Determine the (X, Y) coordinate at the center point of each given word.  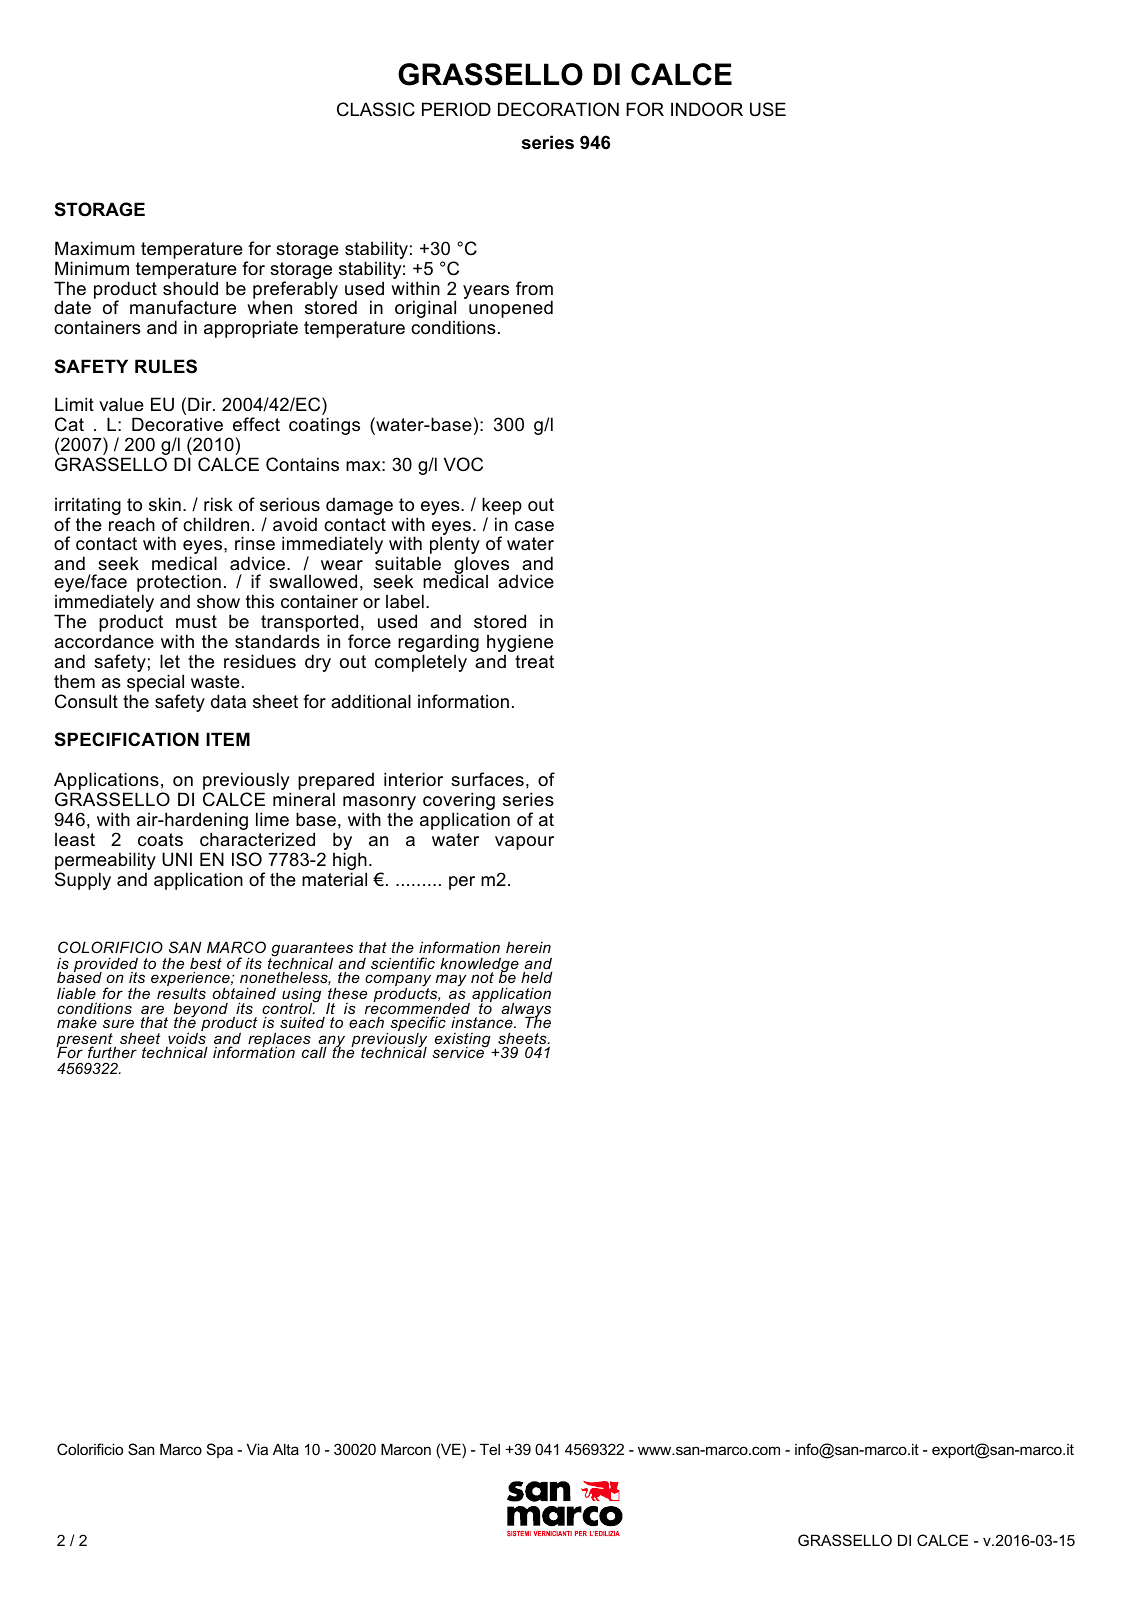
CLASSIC (376, 109)
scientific (403, 963)
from (534, 288)
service (459, 1051)
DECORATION (558, 109)
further (112, 1052)
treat (534, 662)
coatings (324, 426)
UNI (177, 859)
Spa (220, 1450)
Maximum (95, 248)
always (525, 1011)
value (121, 404)
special (155, 683)
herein (528, 947)
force (369, 641)
